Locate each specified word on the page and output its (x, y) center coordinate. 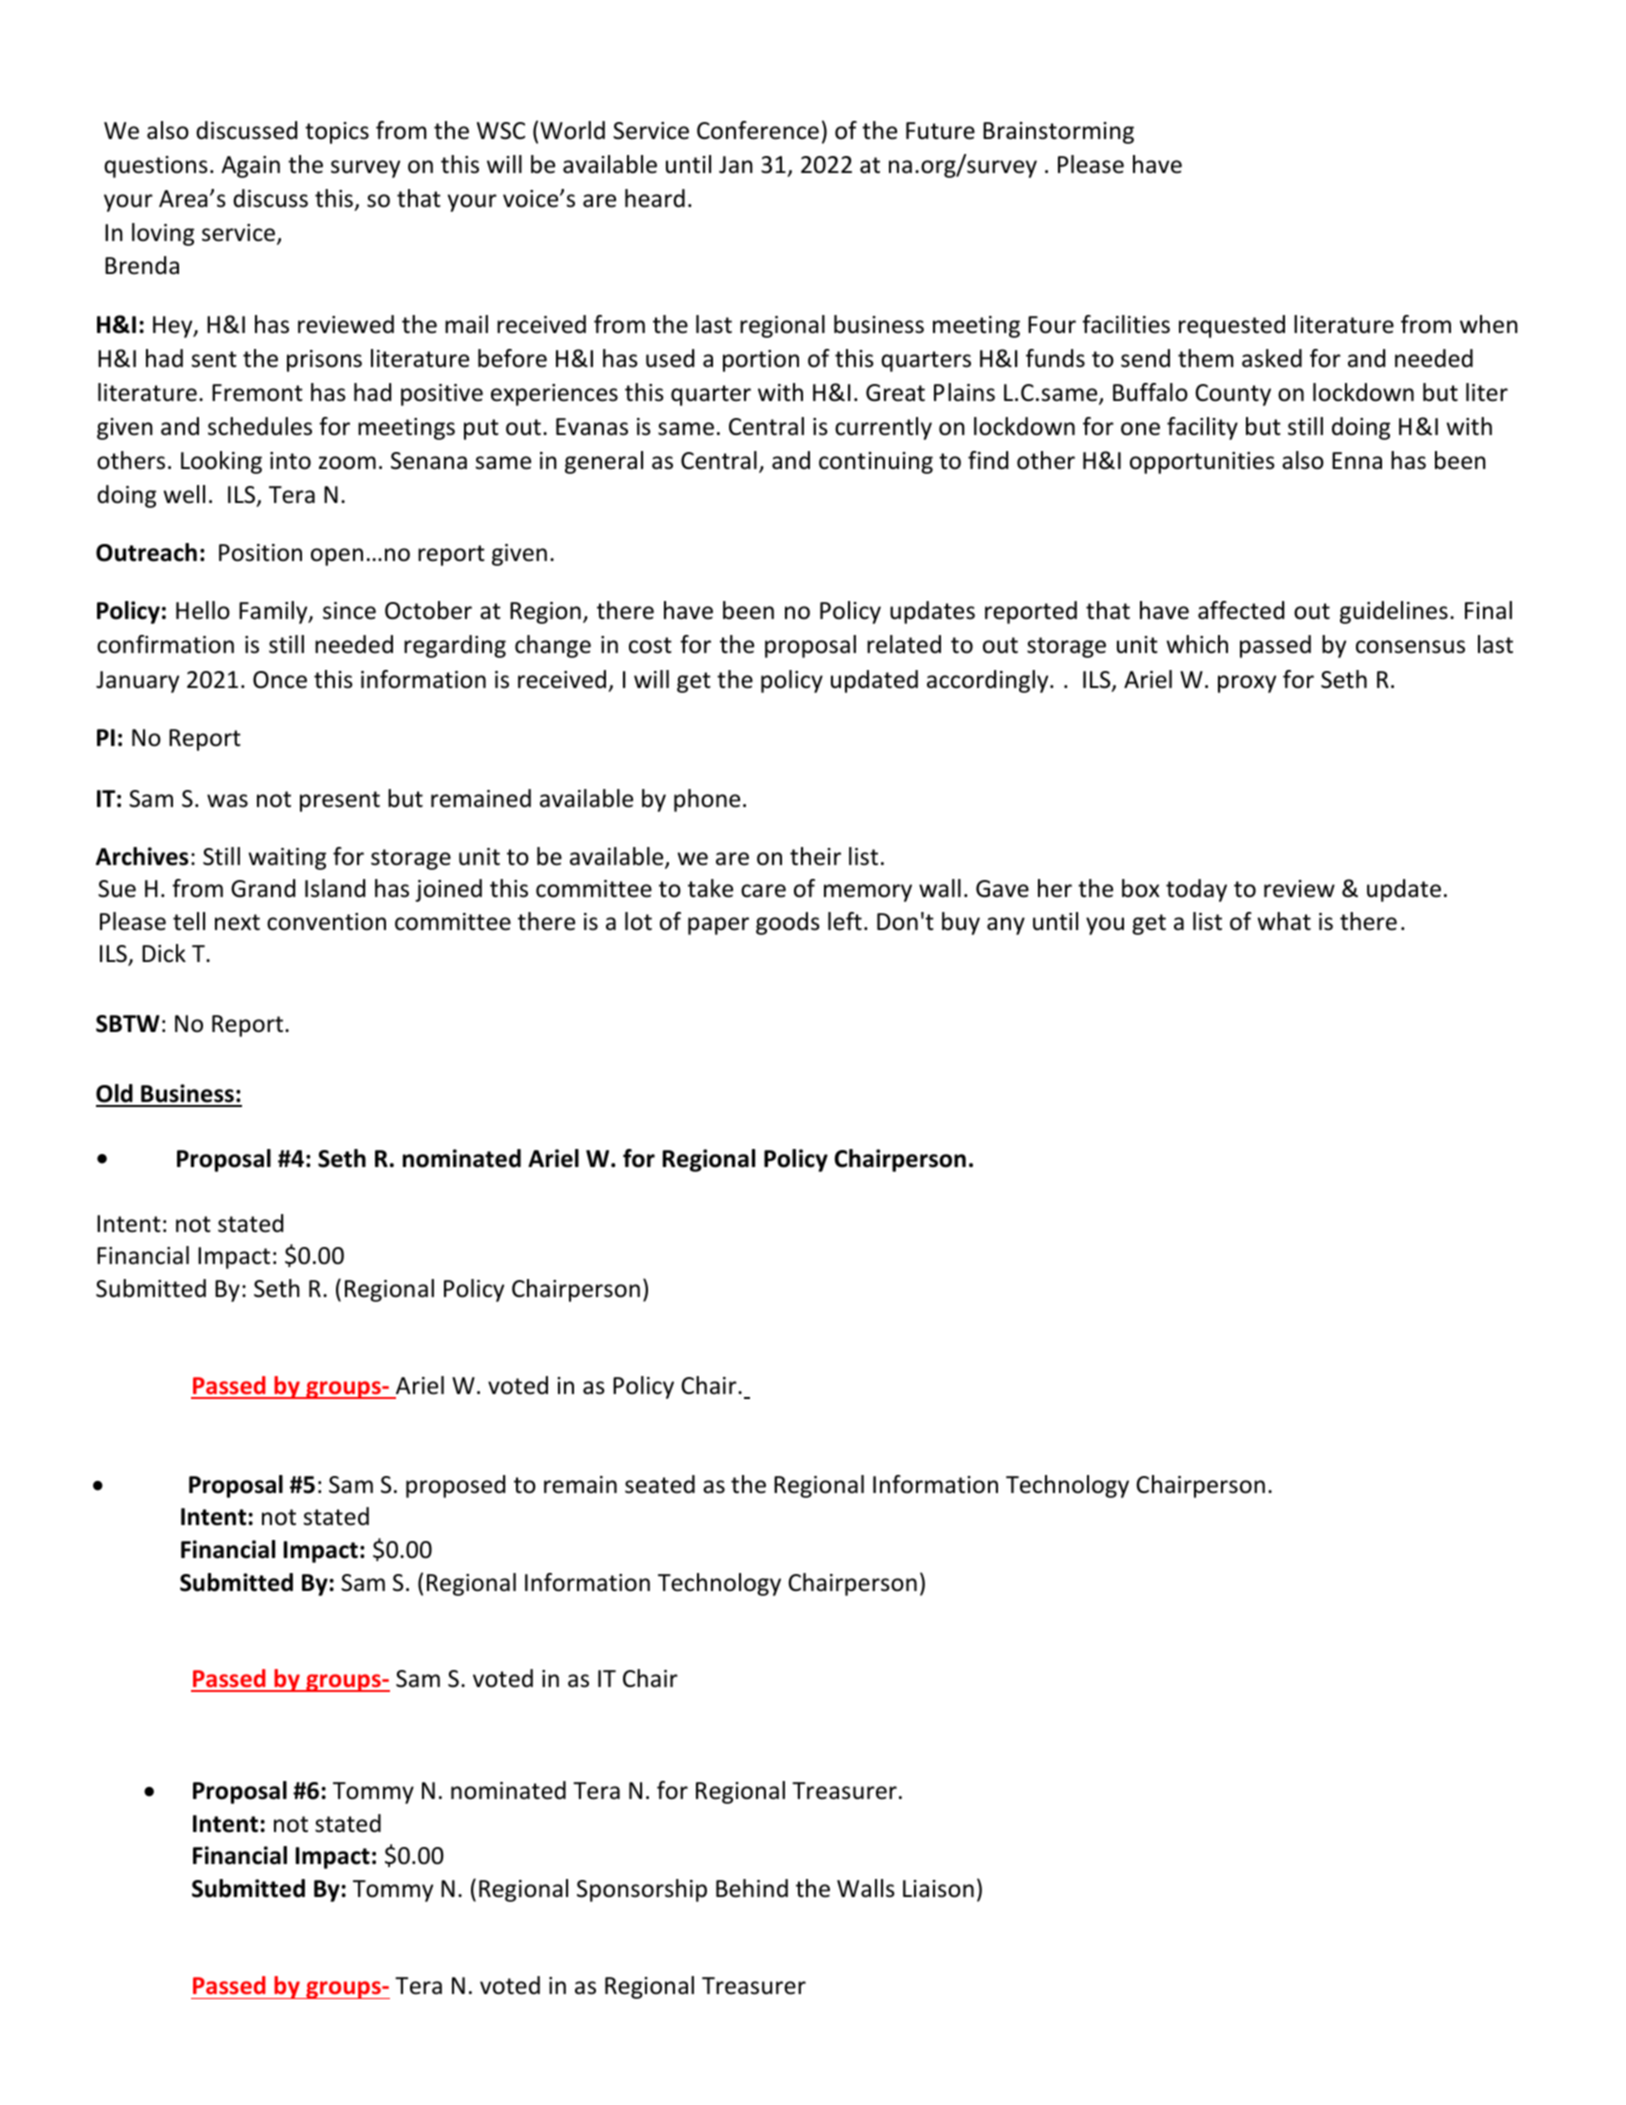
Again (250, 167)
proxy (1247, 684)
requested (1232, 326)
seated (660, 1484)
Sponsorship (642, 1890)
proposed (455, 1486)
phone (707, 800)
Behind (752, 1888)
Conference (758, 130)
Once (280, 680)
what (1284, 921)
